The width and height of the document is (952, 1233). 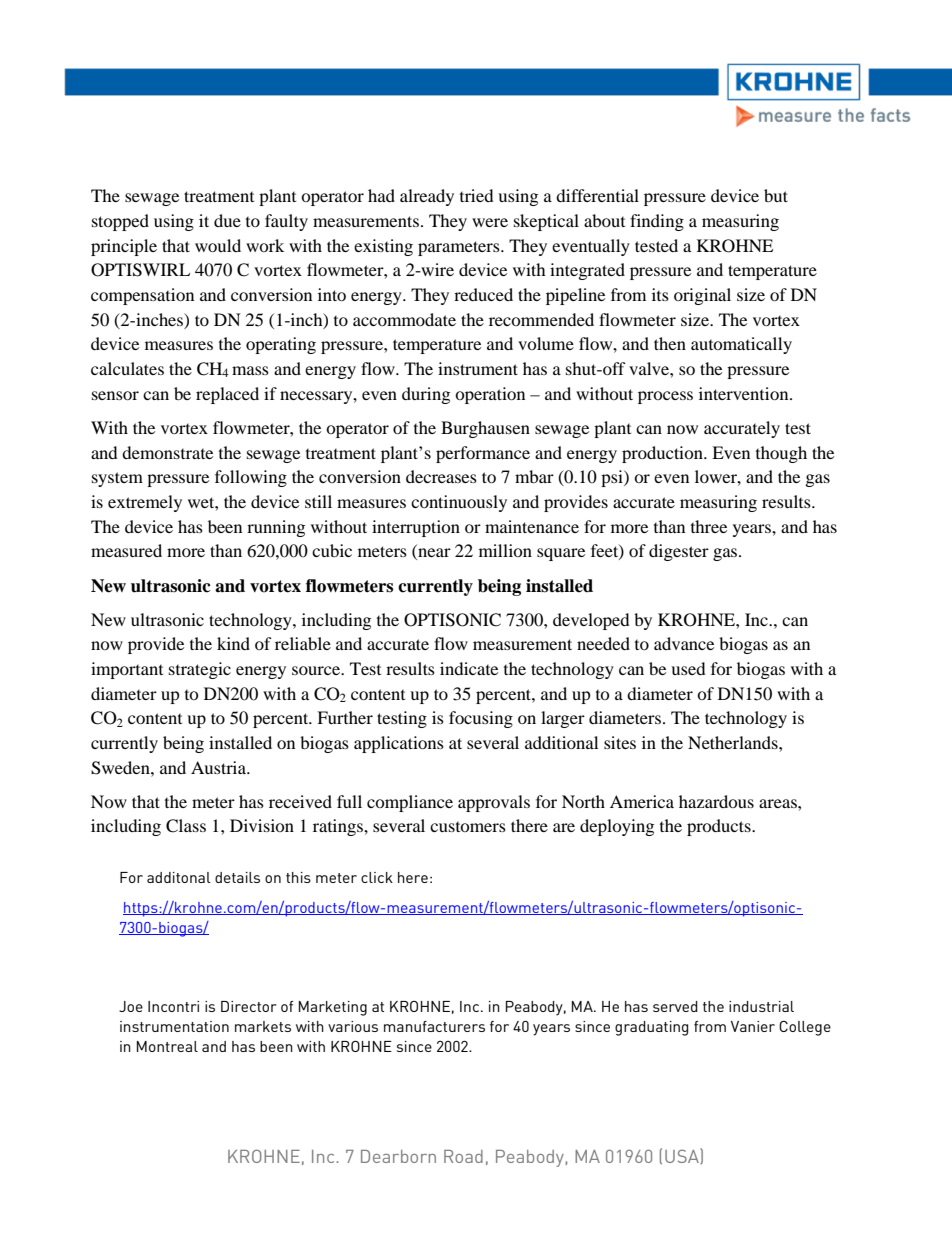 I want to click on used, so click(x=688, y=668).
